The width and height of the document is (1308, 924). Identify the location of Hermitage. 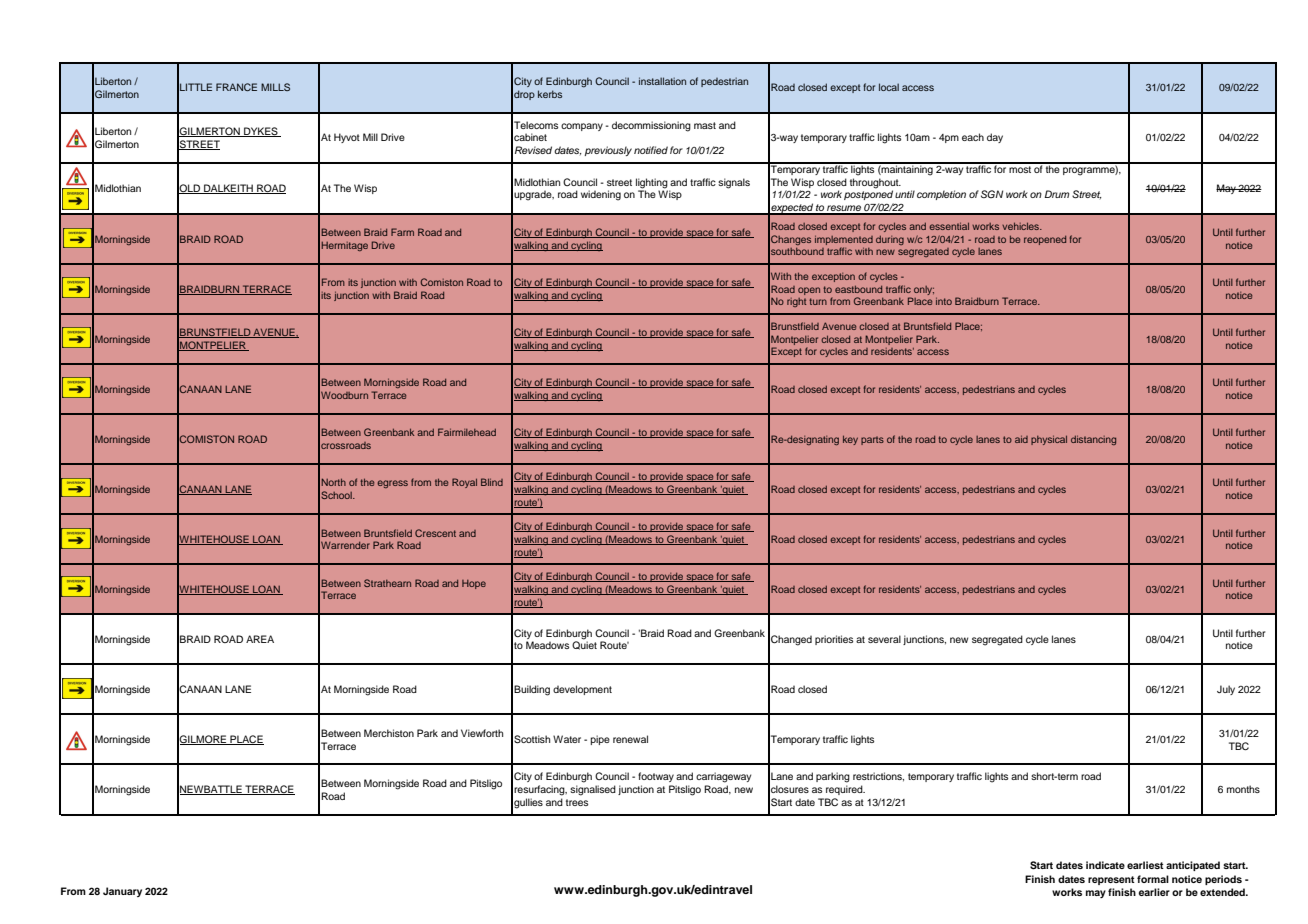
(344, 246).
